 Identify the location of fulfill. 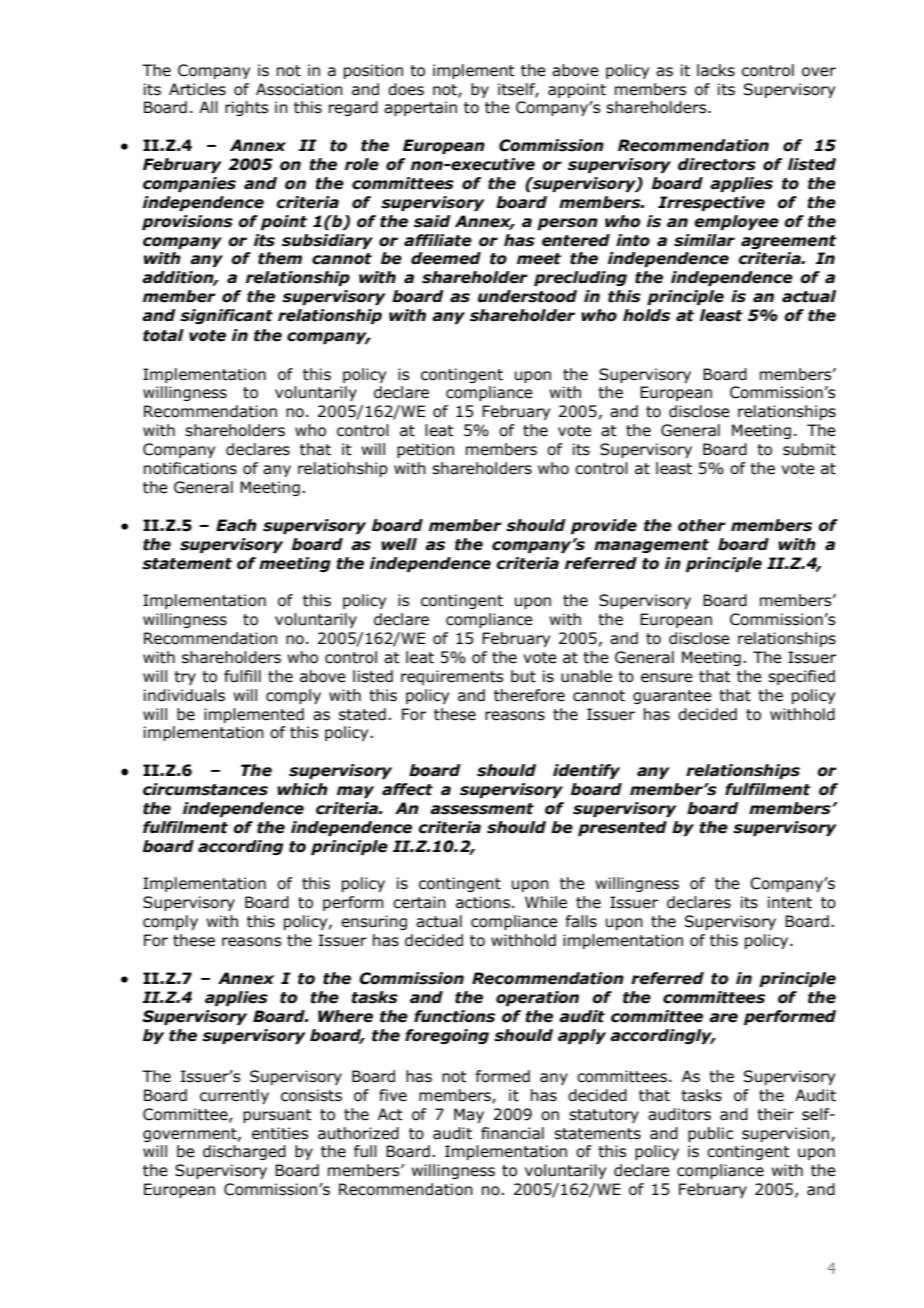
(242, 676).
